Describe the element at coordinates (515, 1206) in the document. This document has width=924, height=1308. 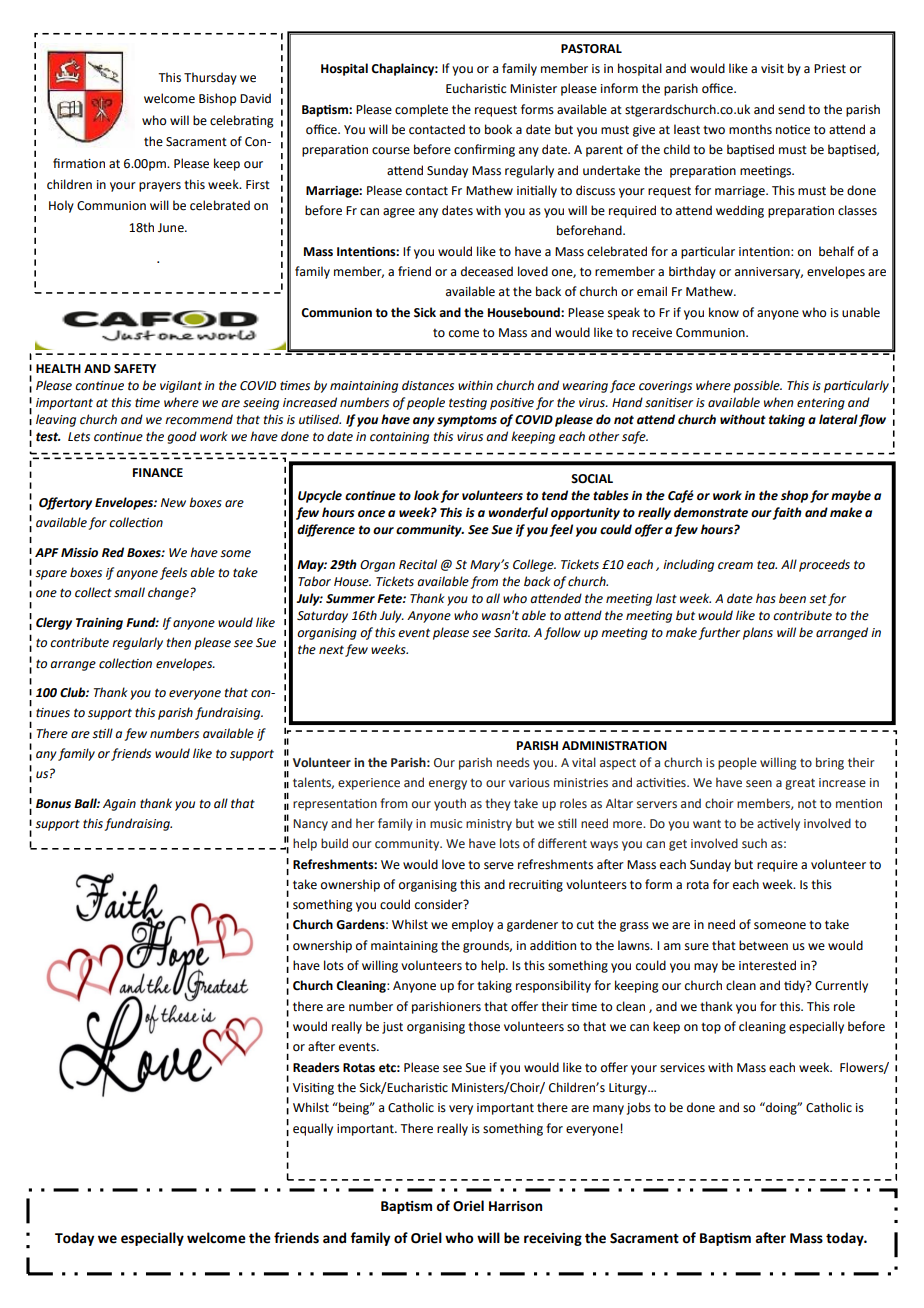
I see `Harrison` at that location.
